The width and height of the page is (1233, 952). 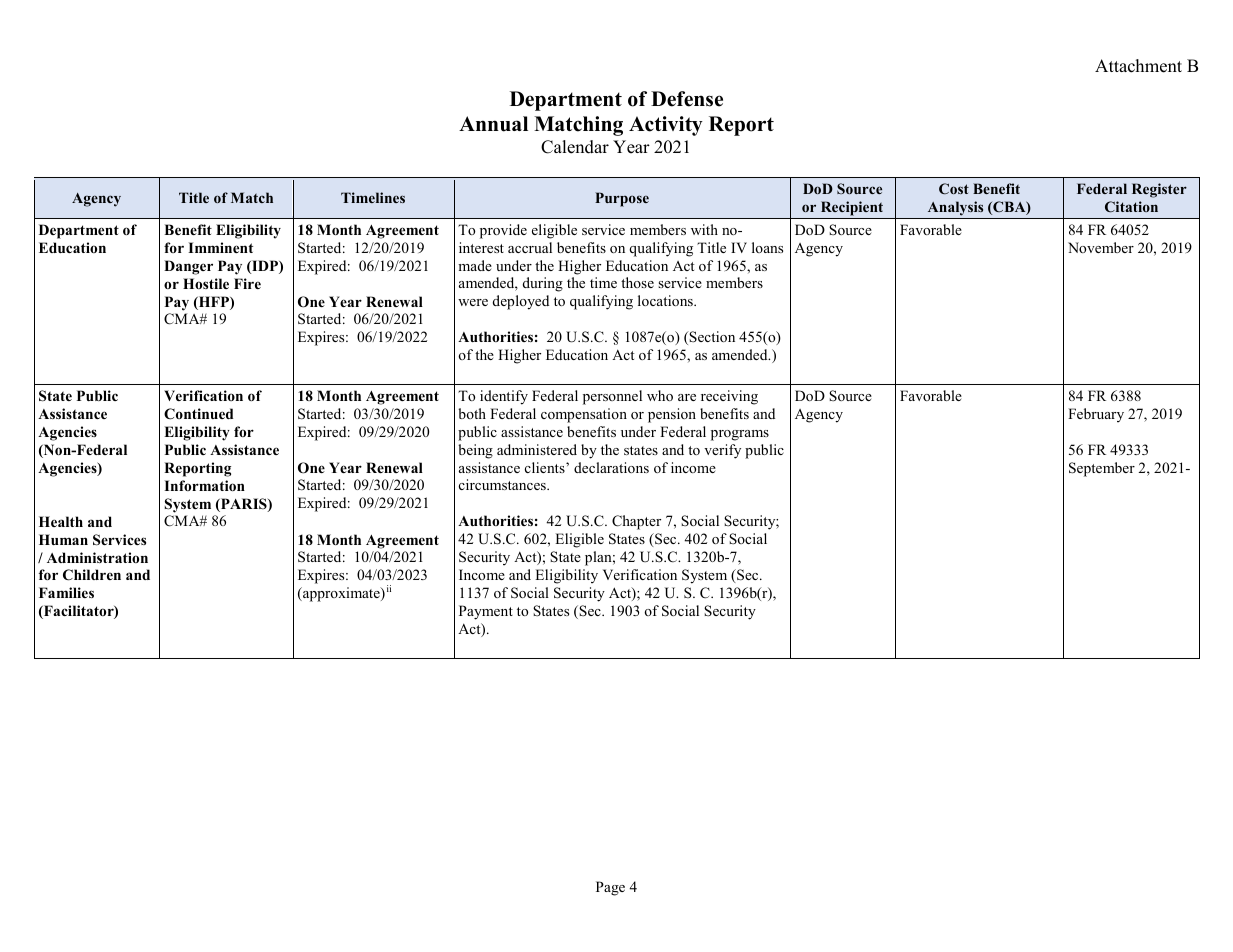 What do you see at coordinates (486, 612) in the page?
I see `Payment` at bounding box center [486, 612].
